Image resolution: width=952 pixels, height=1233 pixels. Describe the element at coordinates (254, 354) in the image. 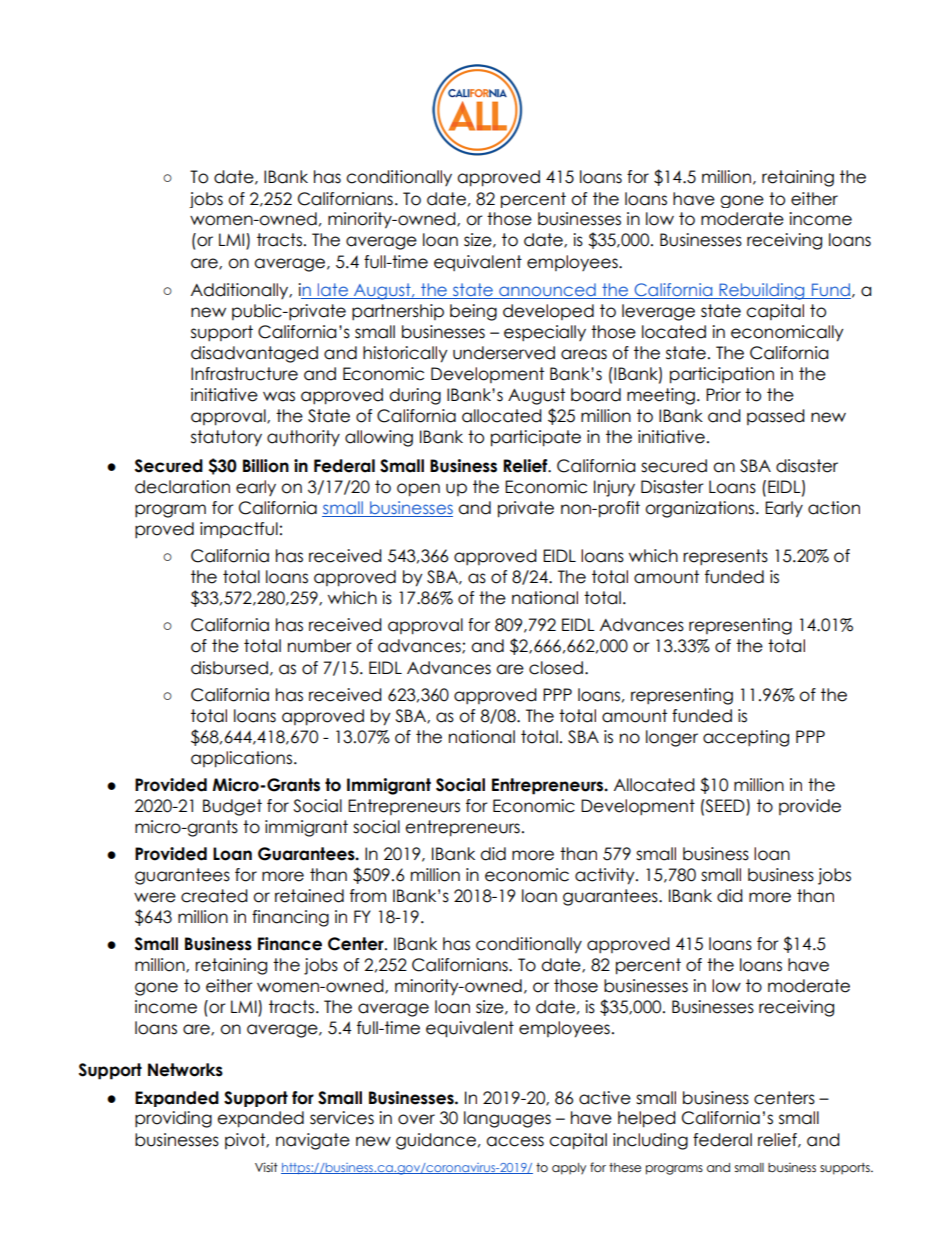

I see `disadvantaged` at that location.
